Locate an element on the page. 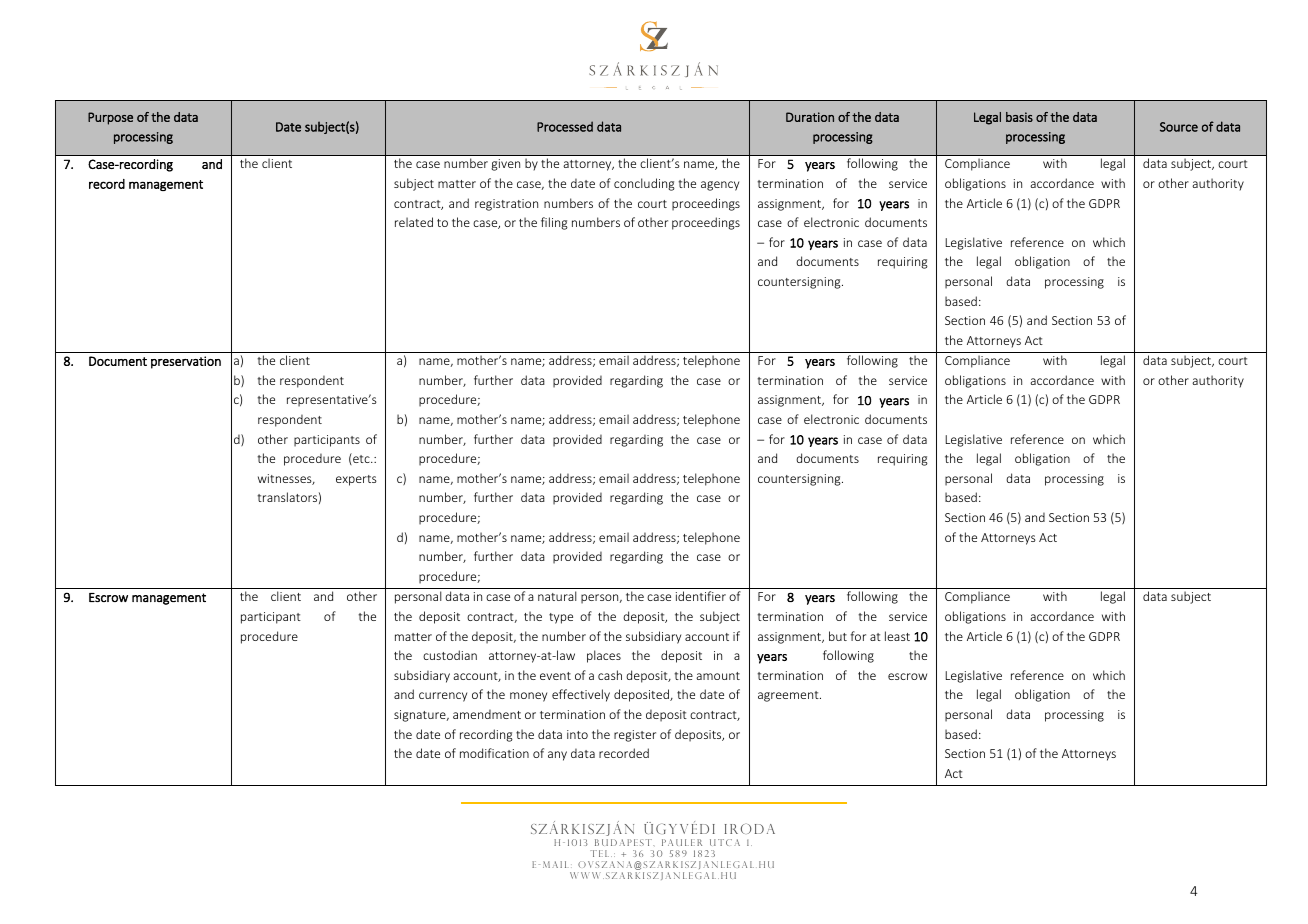 This image has width=1308, height=924. currency is located at coordinates (443, 697).
